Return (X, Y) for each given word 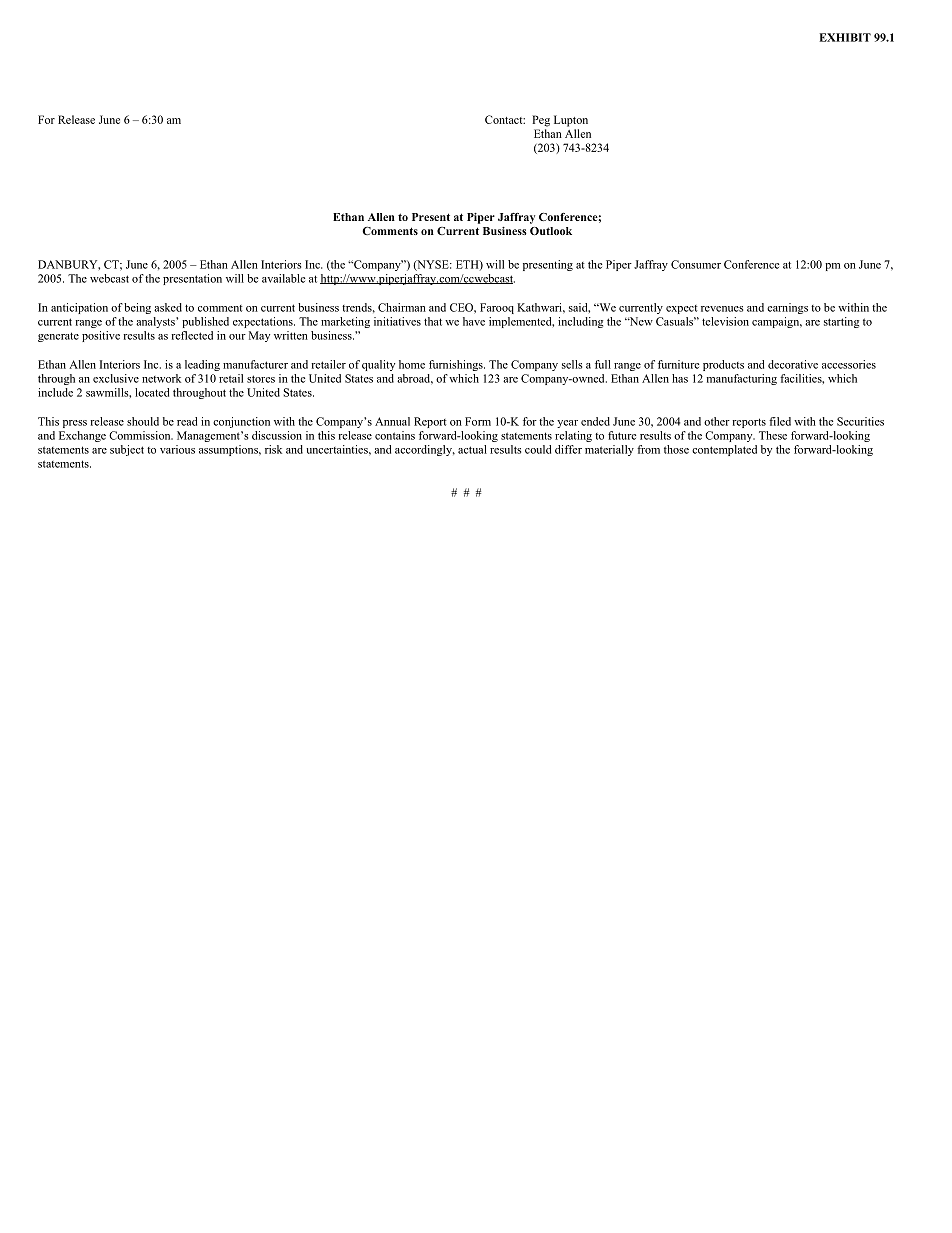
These (773, 435)
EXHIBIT (845, 37)
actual (472, 449)
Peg (541, 121)
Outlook (551, 231)
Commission (141, 435)
